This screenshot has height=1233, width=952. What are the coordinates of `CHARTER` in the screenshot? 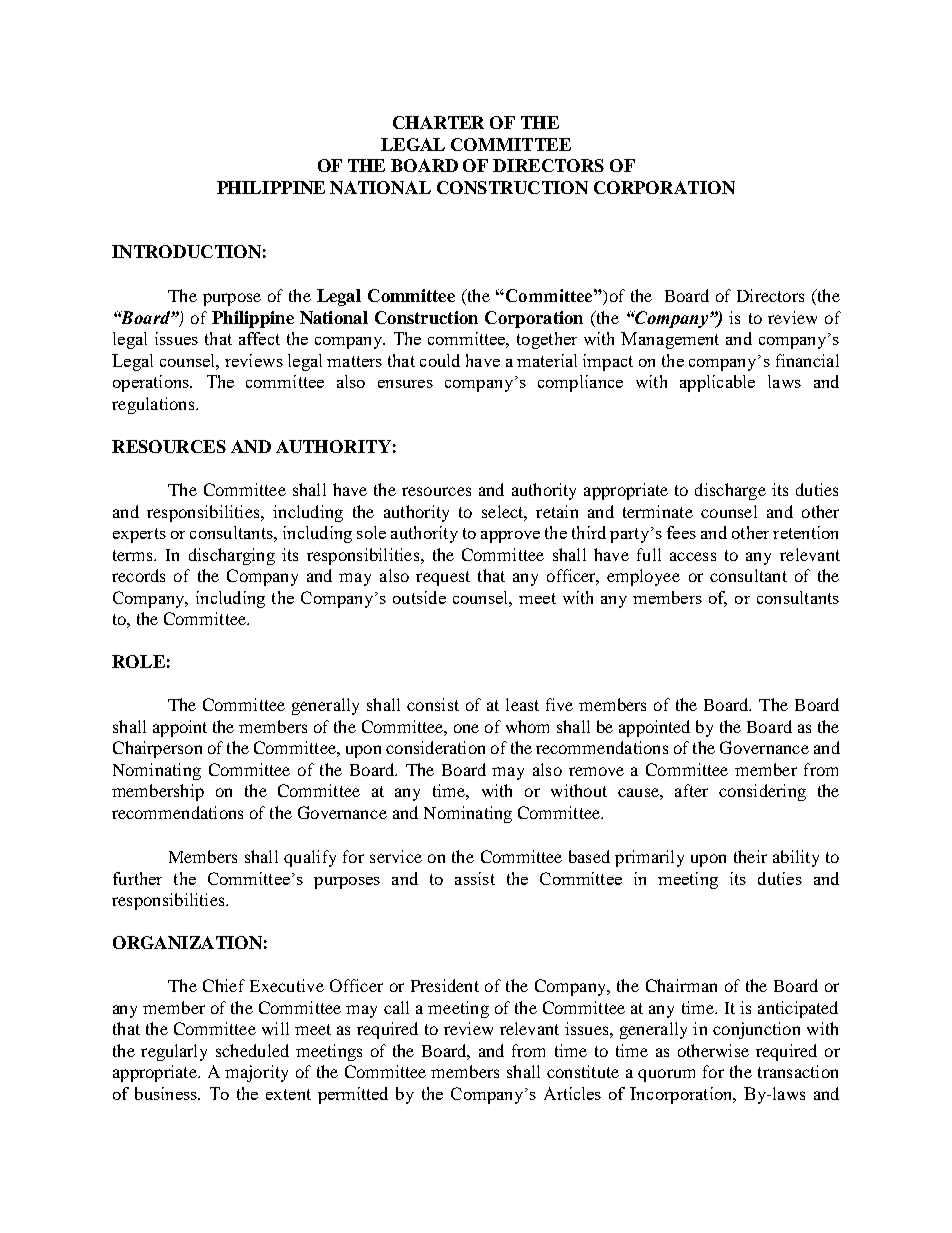 It's located at (438, 122).
